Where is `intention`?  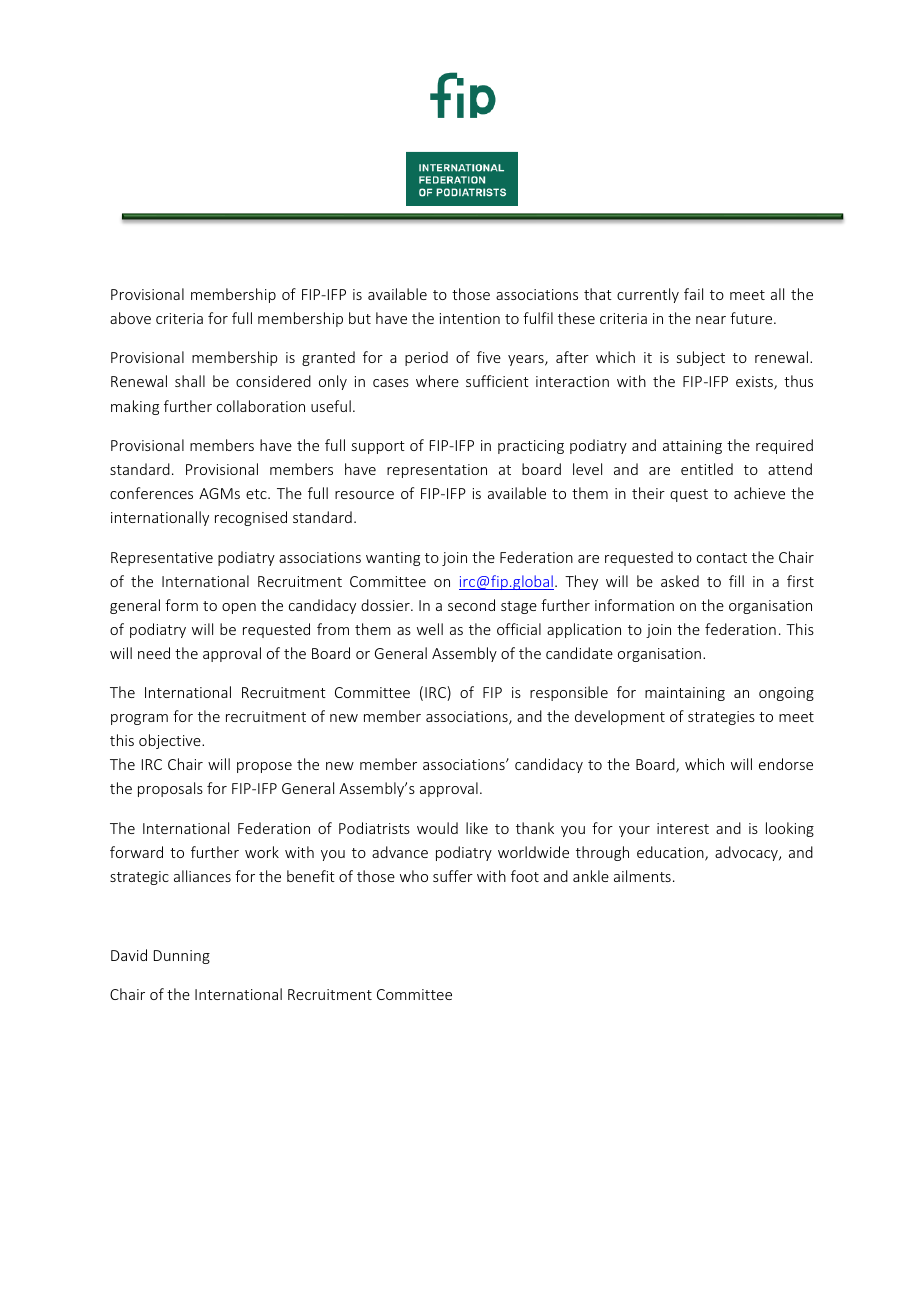 intention is located at coordinates (470, 318).
